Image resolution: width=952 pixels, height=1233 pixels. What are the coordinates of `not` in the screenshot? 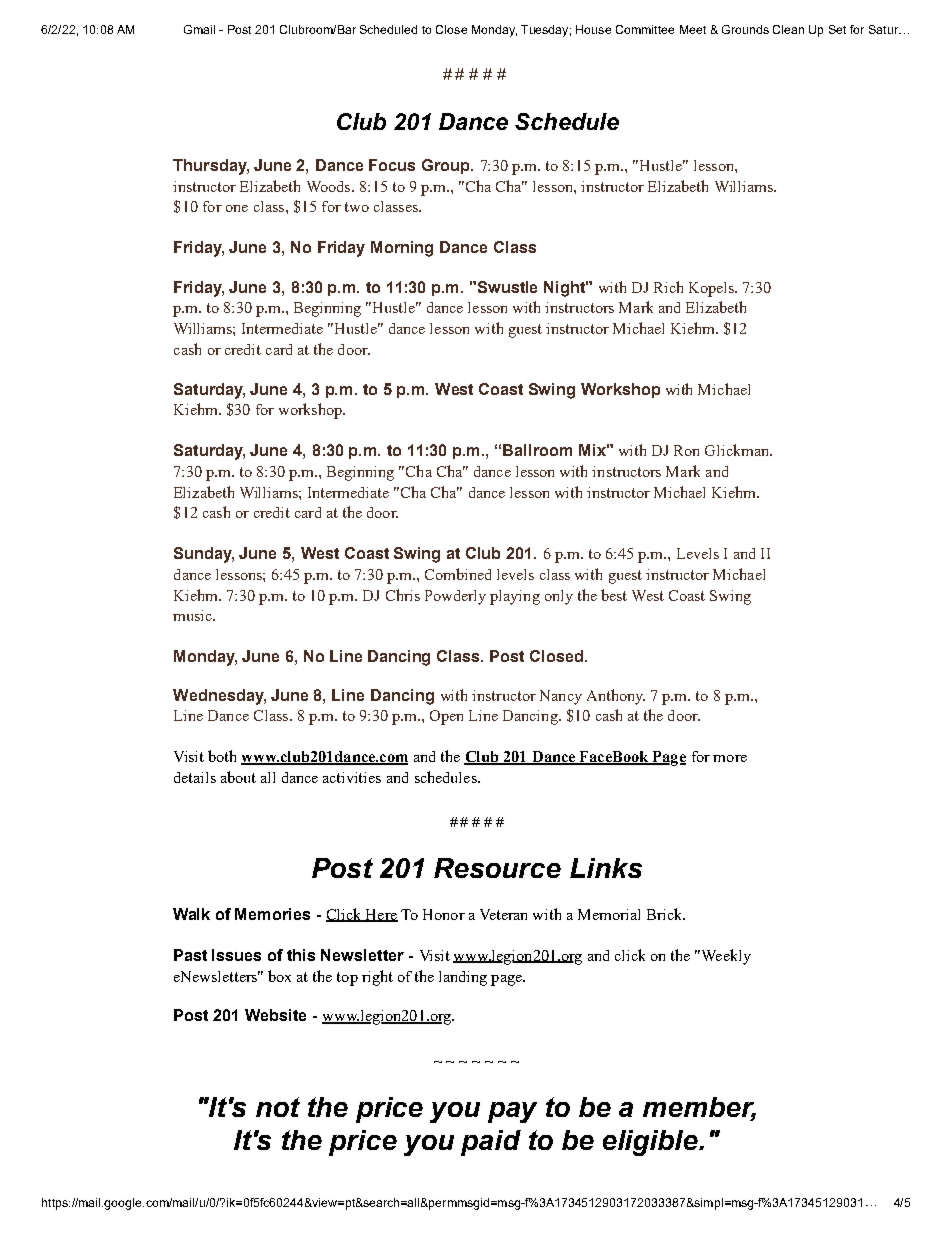 It's located at (278, 1107).
